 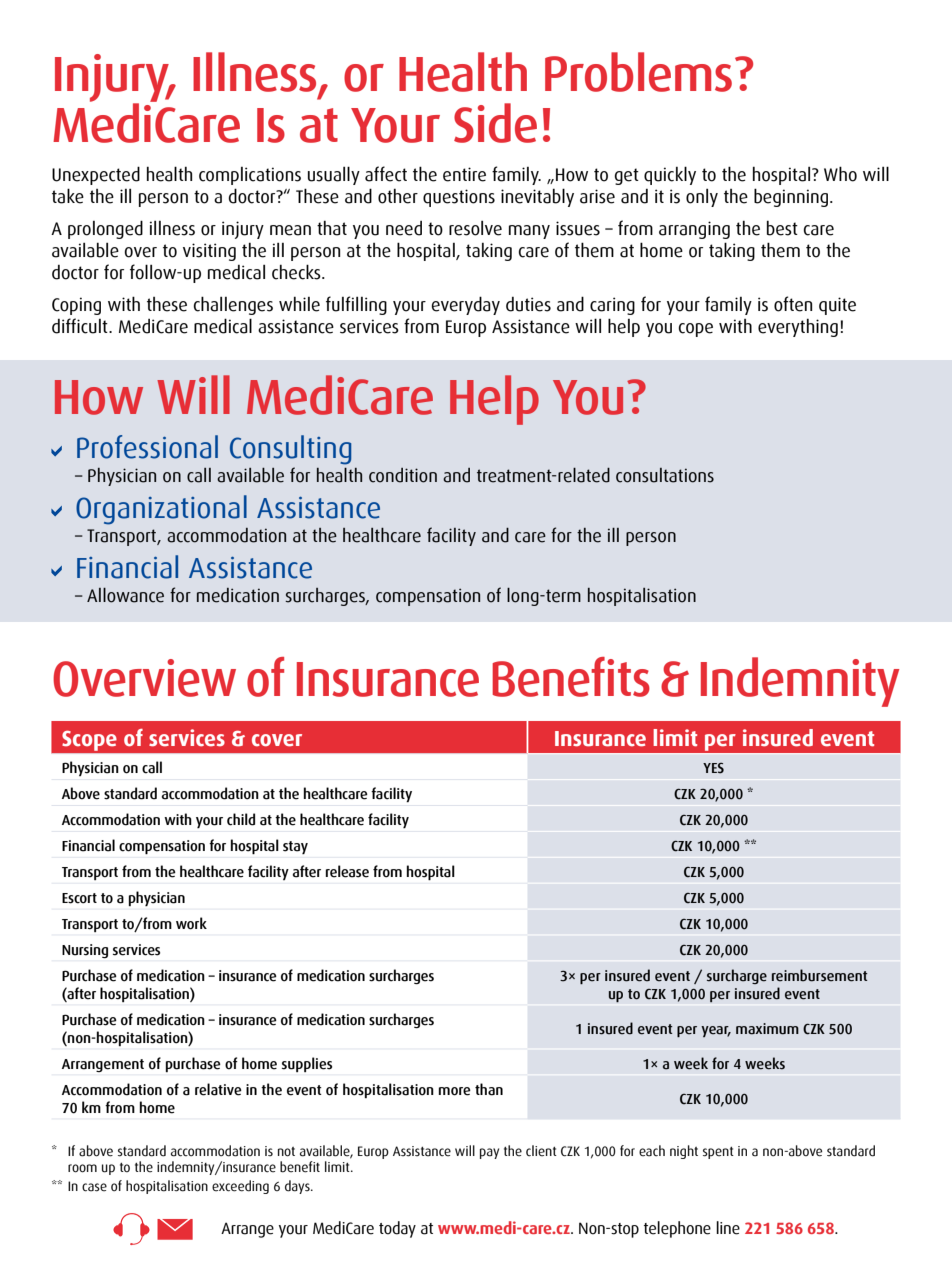 What do you see at coordinates (495, 123) in the screenshot?
I see `Side` at bounding box center [495, 123].
